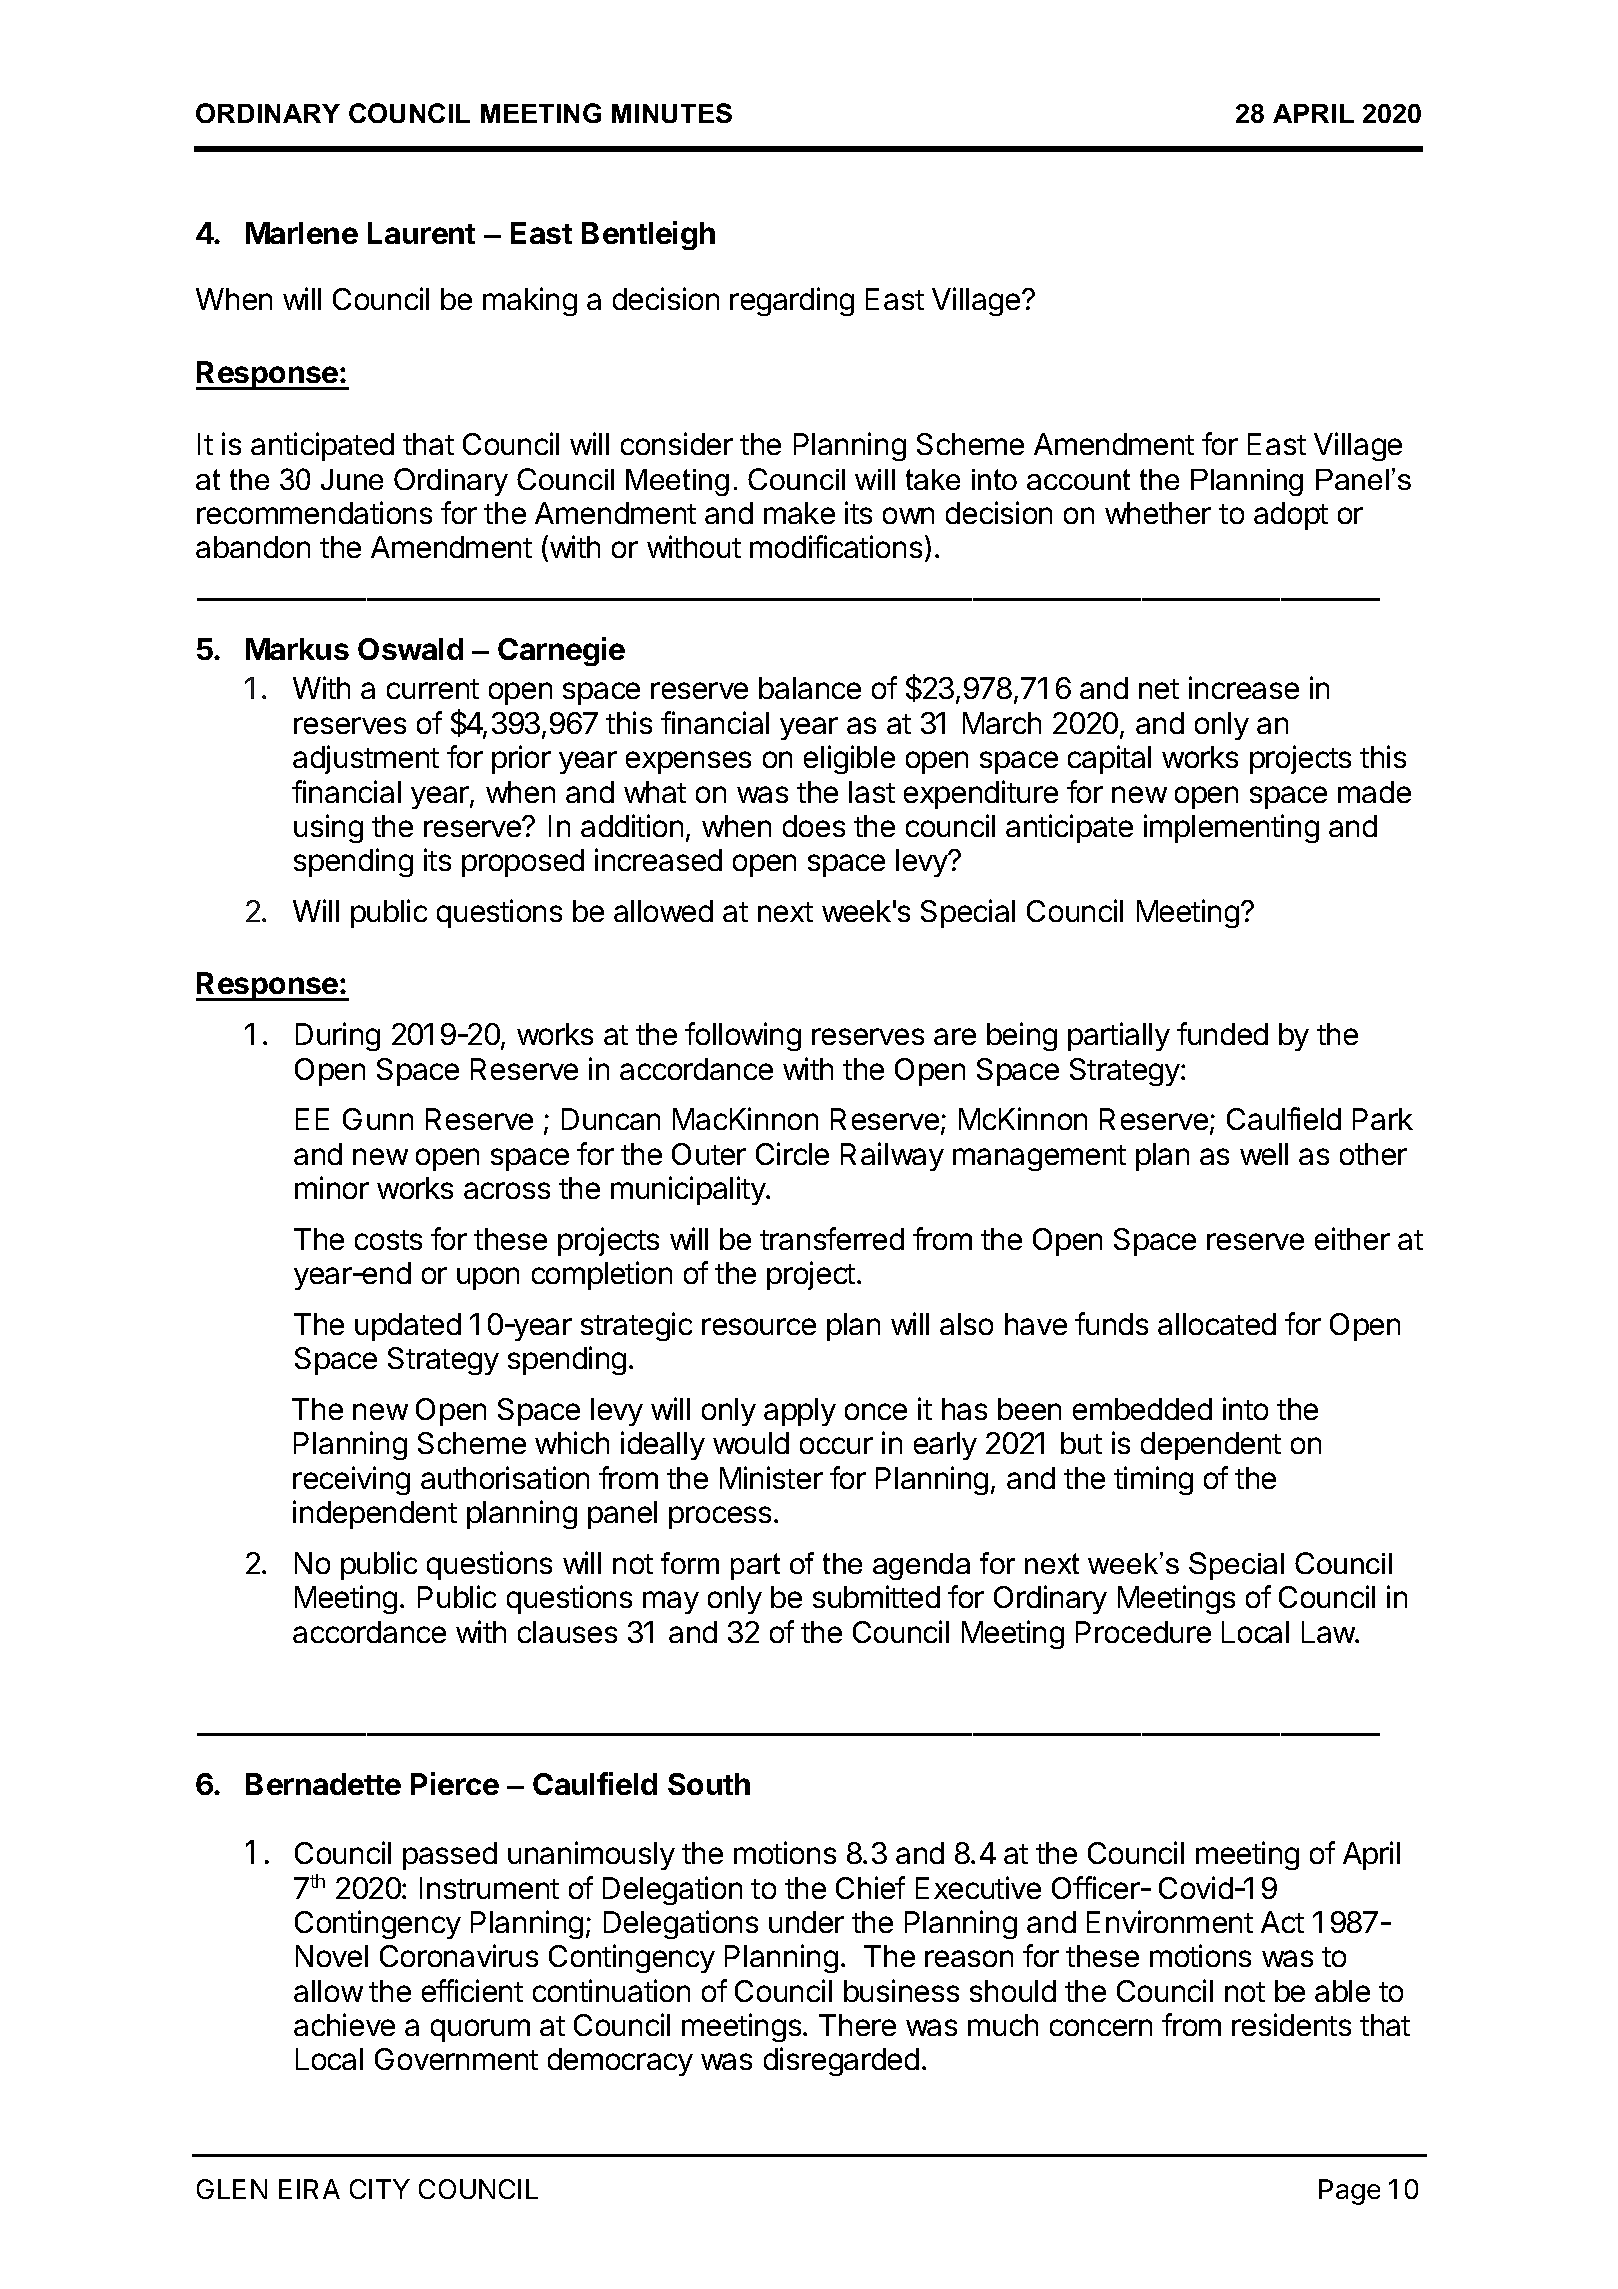 This document has width=1618, height=2289. I want to click on Circle, so click(792, 1153).
